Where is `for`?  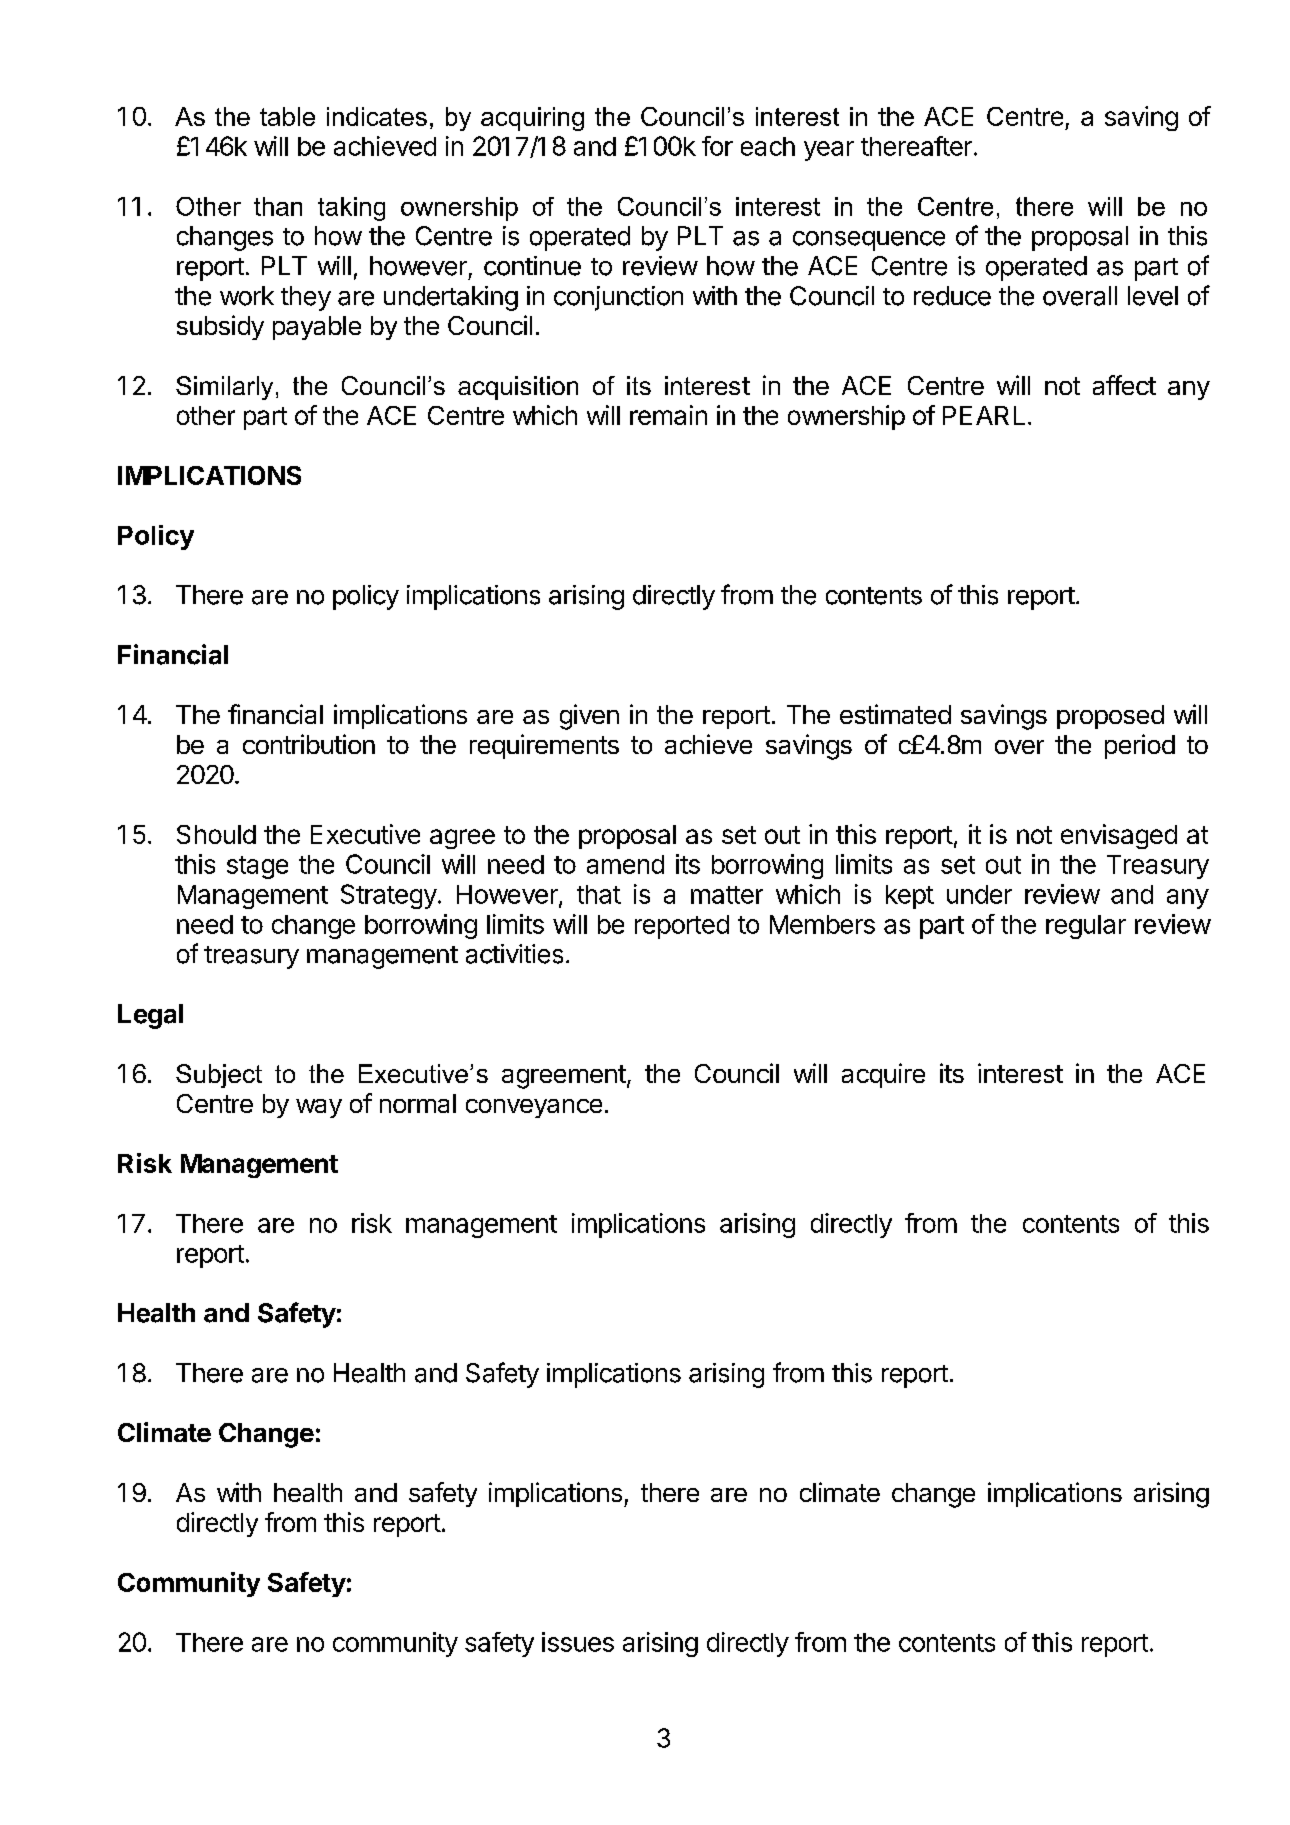 for is located at coordinates (717, 146).
